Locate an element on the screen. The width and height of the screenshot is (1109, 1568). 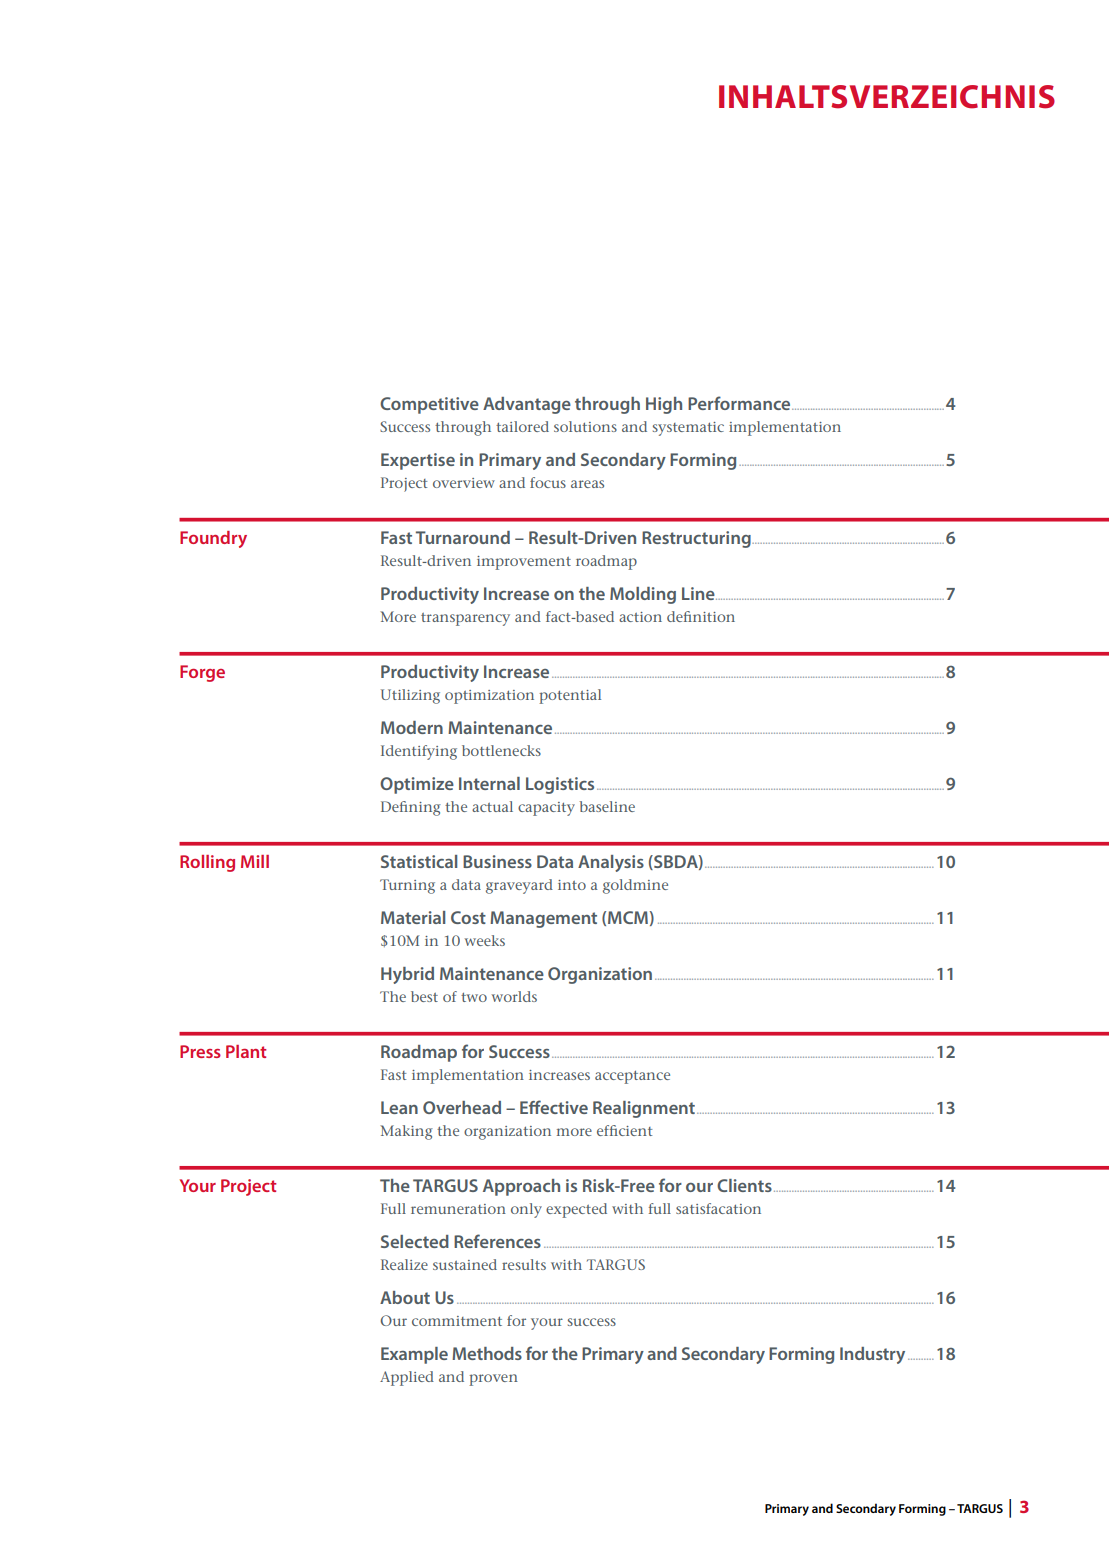
Mill is located at coordinates (255, 861).
